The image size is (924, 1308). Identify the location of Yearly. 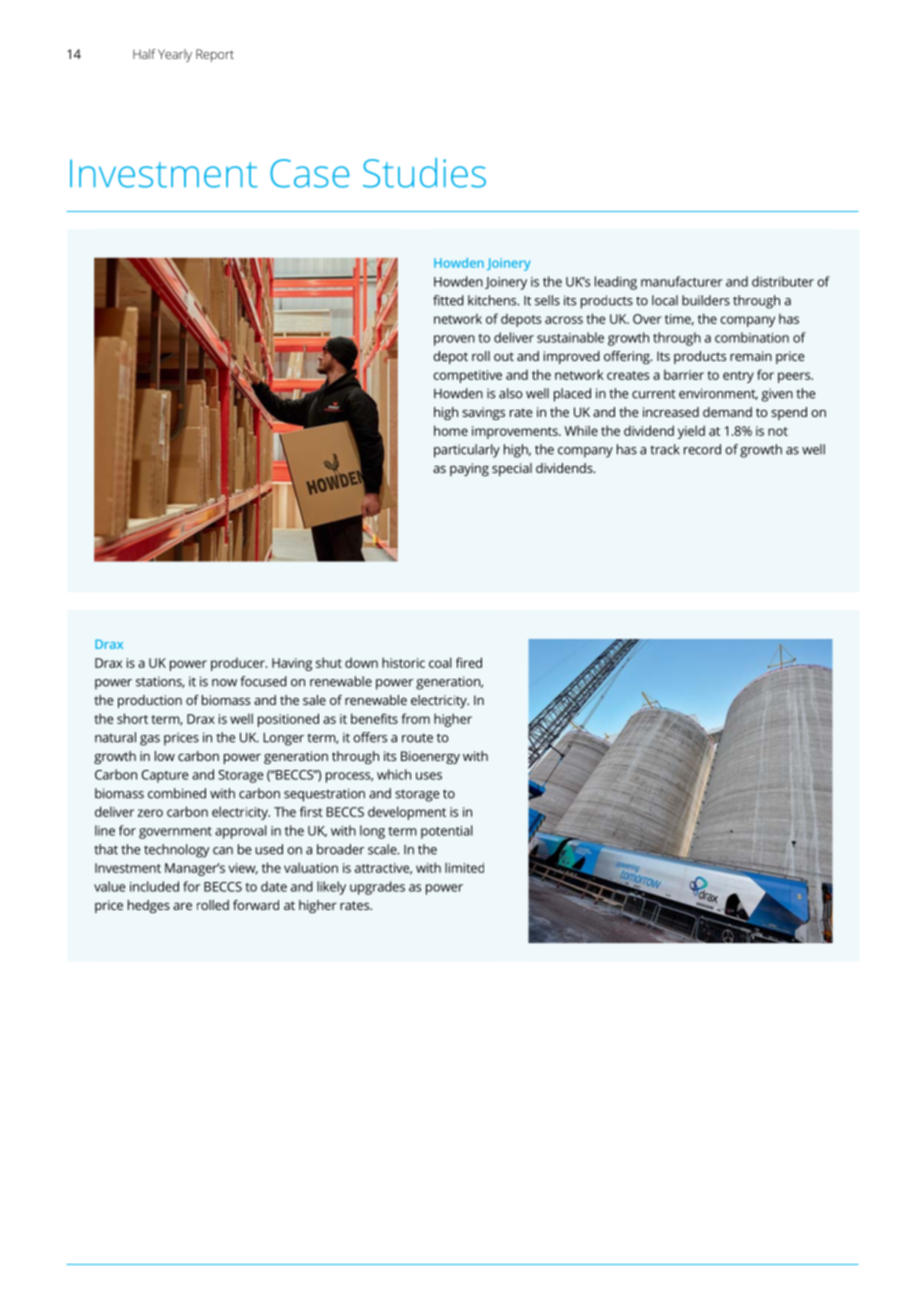
(175, 55).
